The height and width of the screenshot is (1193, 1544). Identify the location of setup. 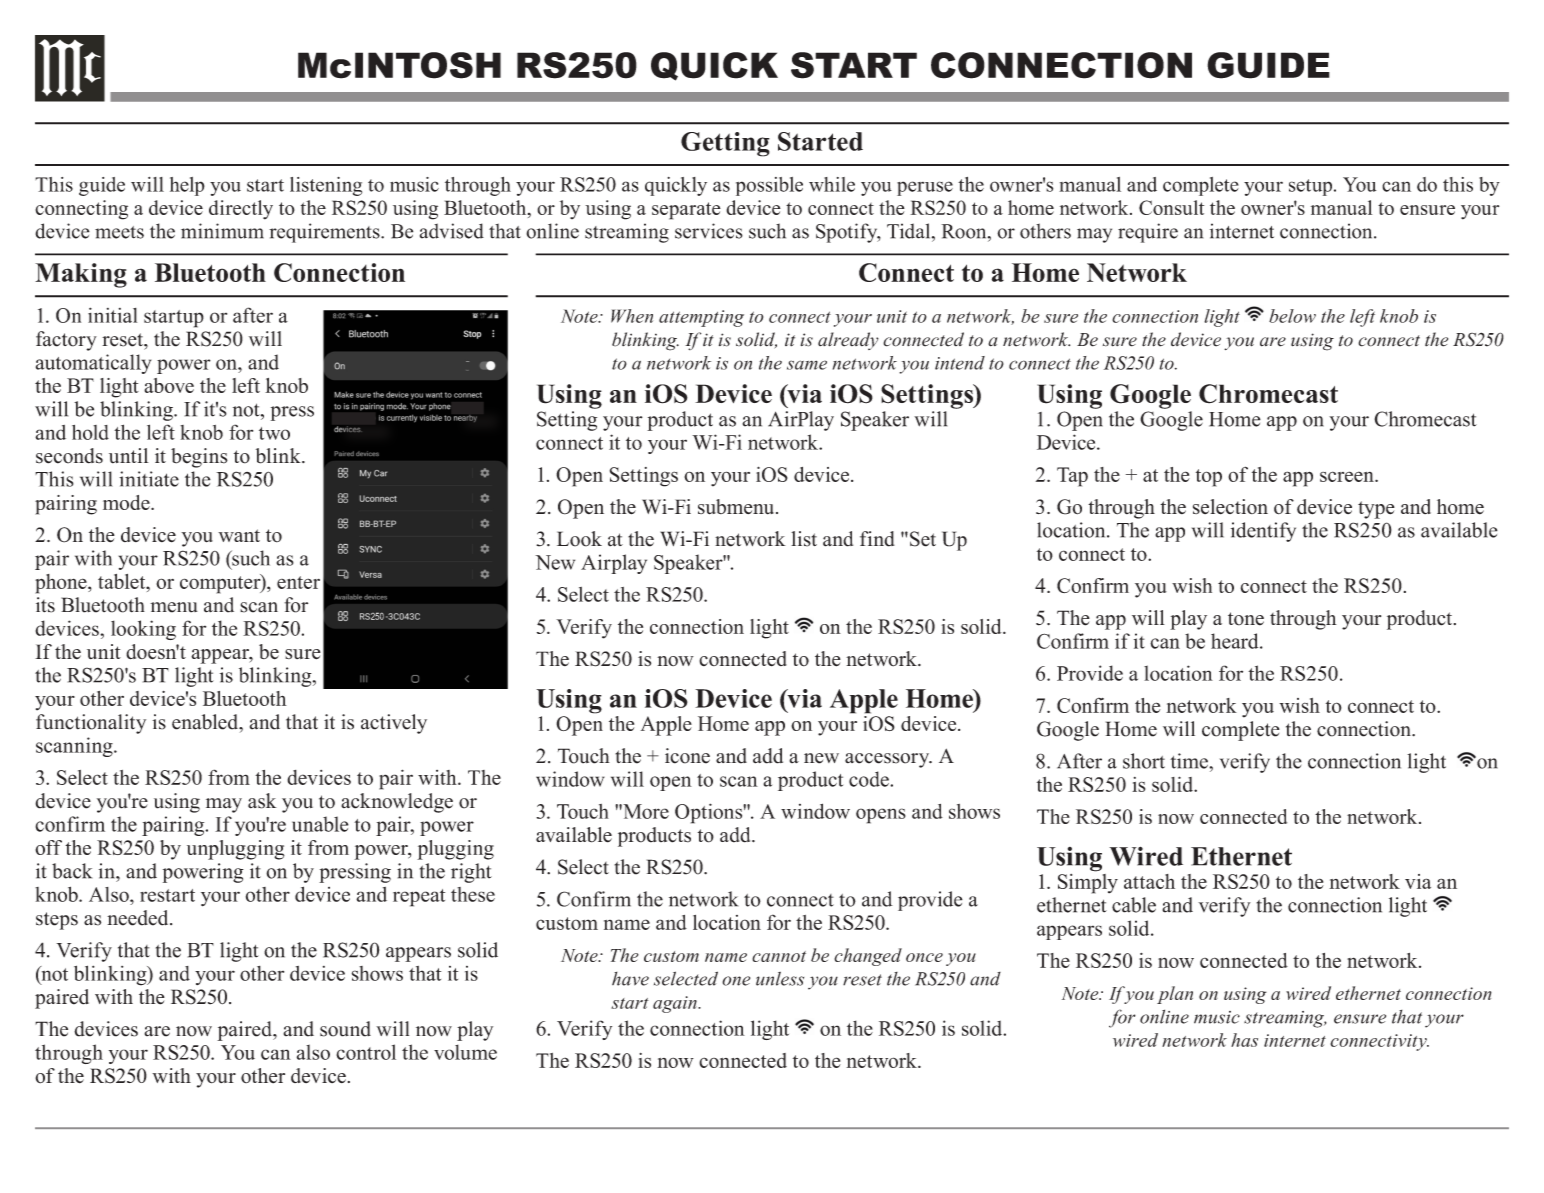
(1312, 187).
